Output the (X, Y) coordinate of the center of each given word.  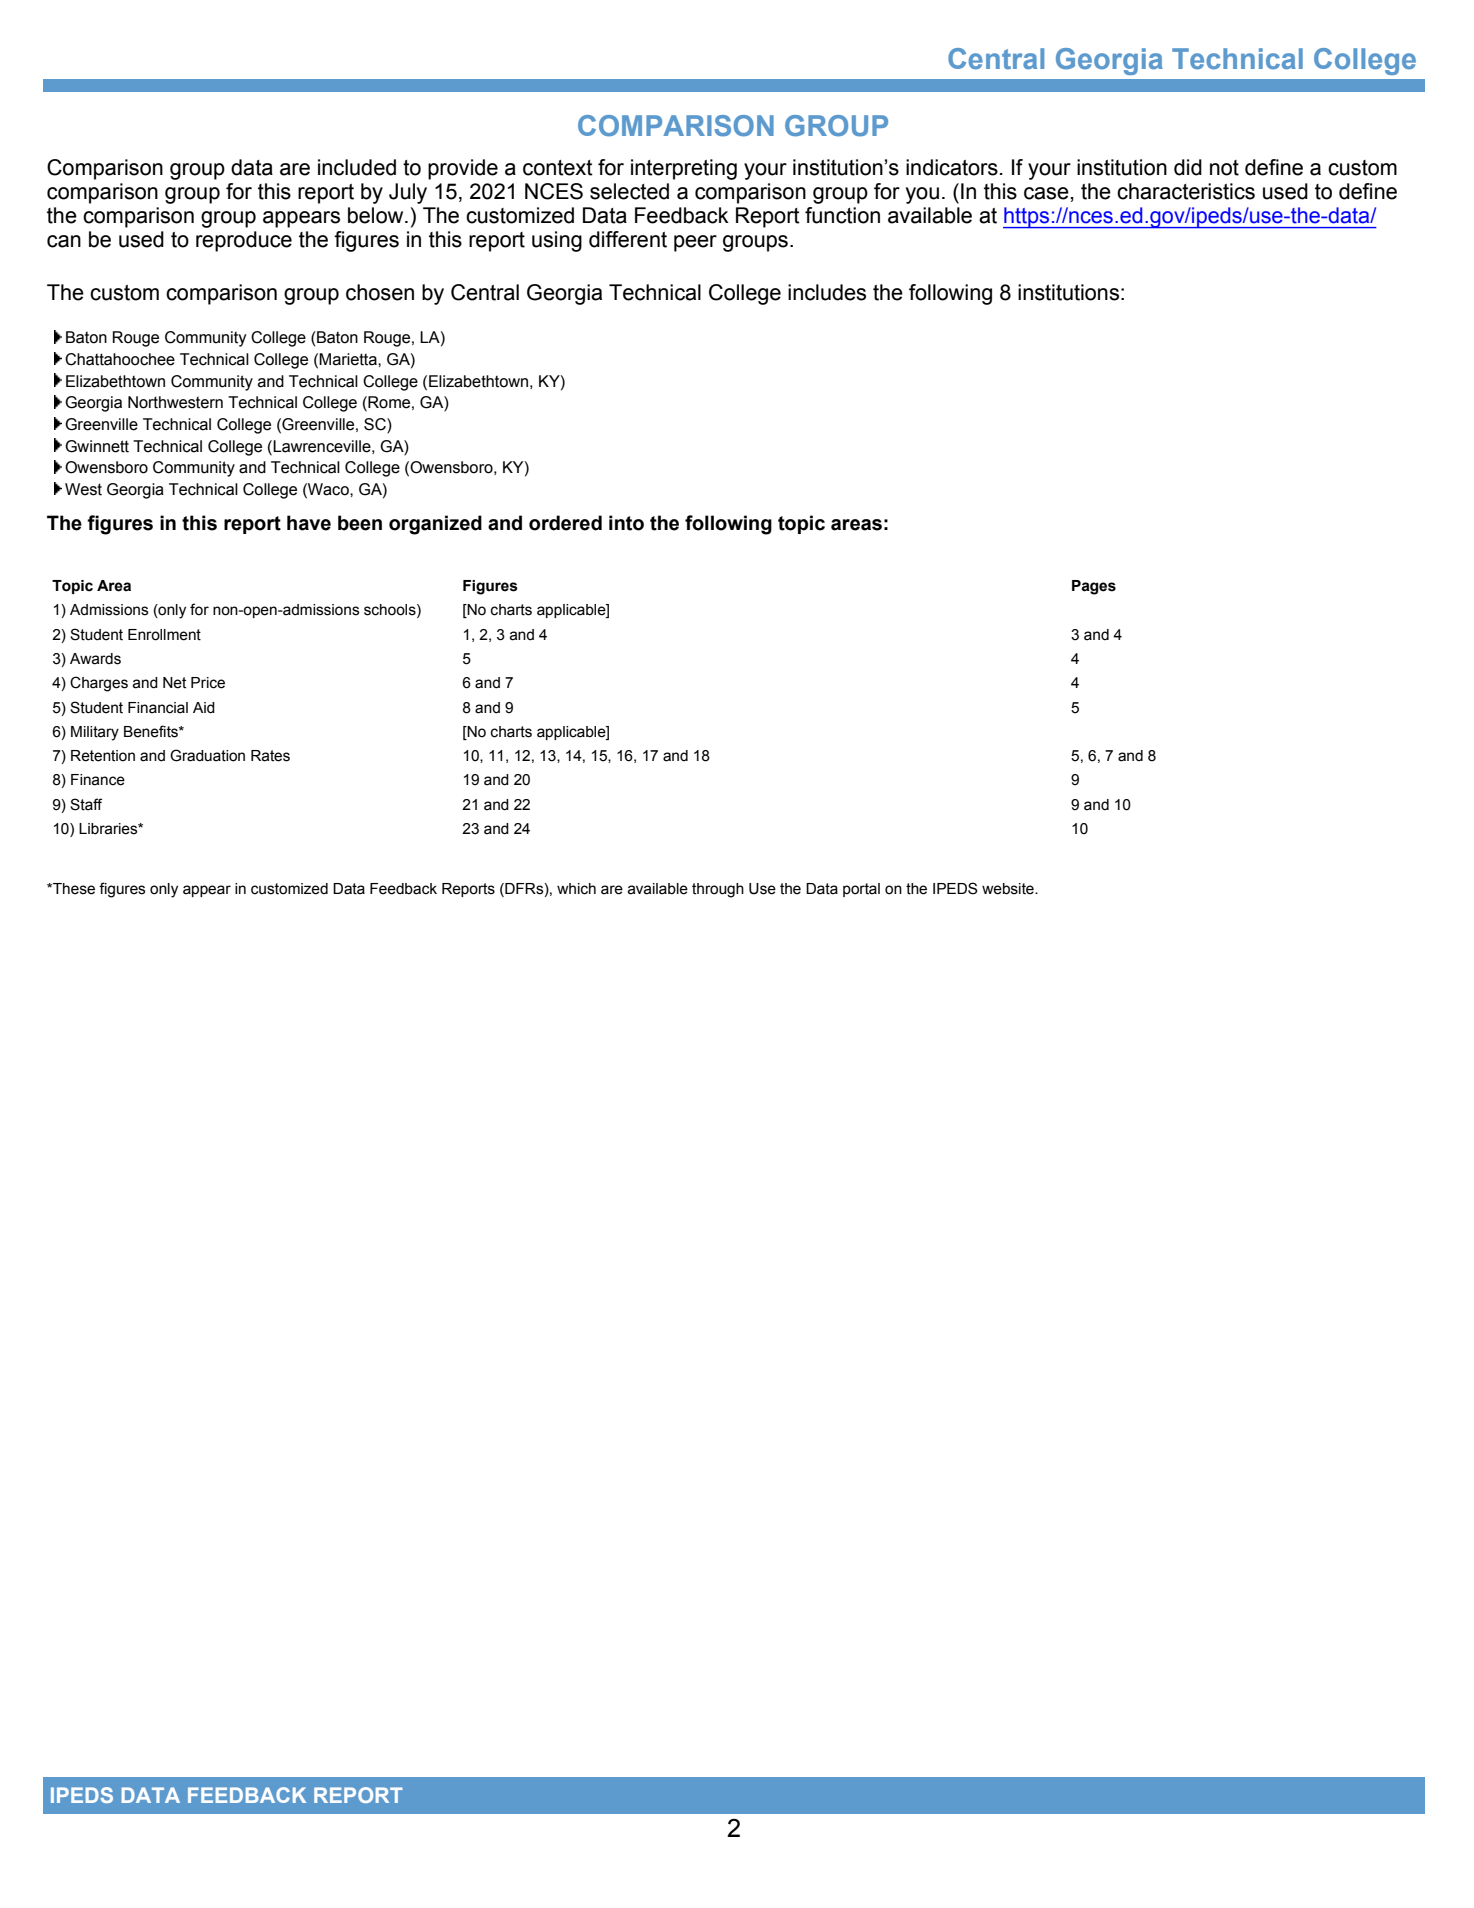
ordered (565, 523)
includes (827, 292)
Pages (1094, 587)
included (357, 167)
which (576, 889)
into (626, 523)
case (1047, 193)
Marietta (349, 359)
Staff (86, 804)
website (1009, 889)
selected (629, 191)
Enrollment (164, 635)
